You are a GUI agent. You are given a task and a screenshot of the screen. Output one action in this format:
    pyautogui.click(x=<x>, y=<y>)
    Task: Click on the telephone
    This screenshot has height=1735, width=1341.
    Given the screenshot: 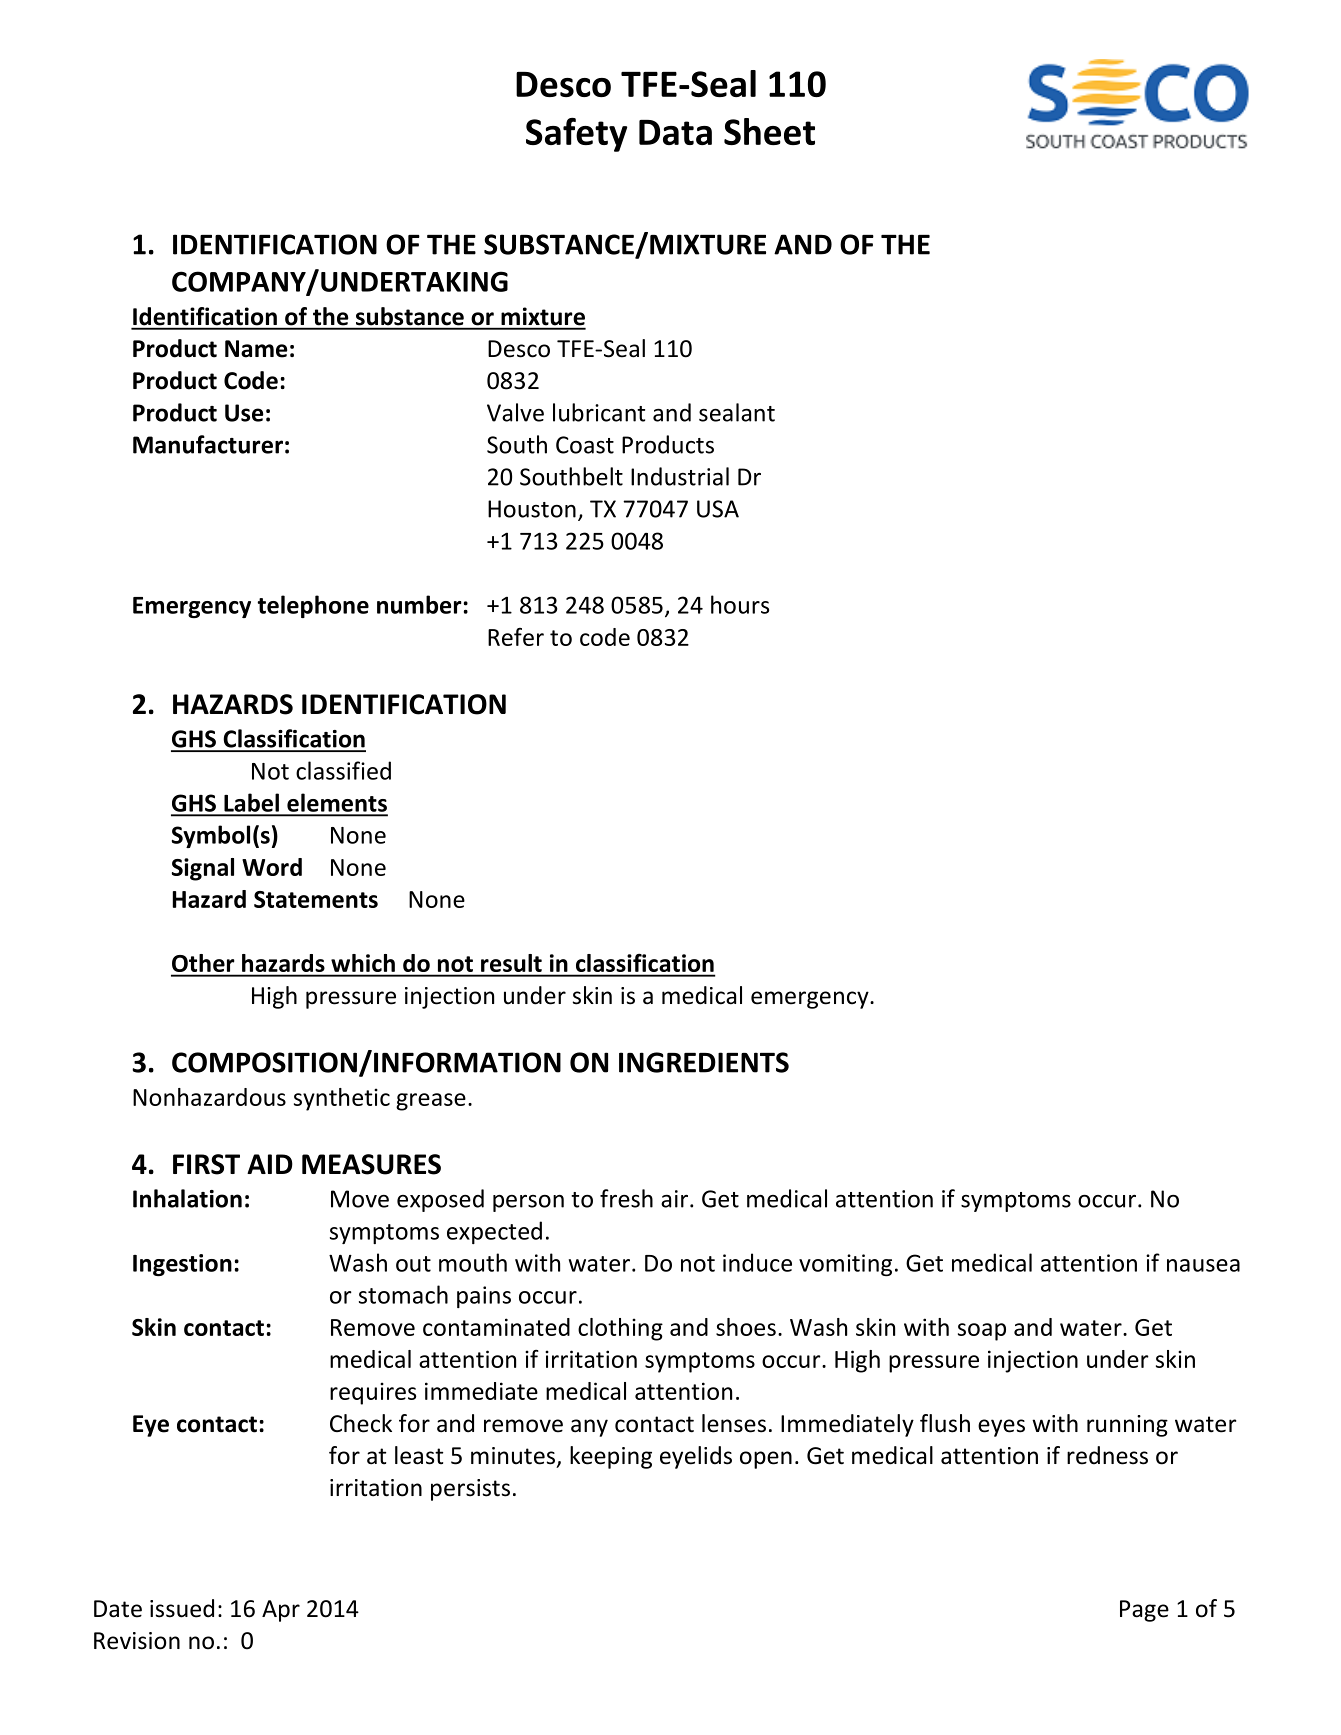 What is the action you would take?
    pyautogui.click(x=313, y=606)
